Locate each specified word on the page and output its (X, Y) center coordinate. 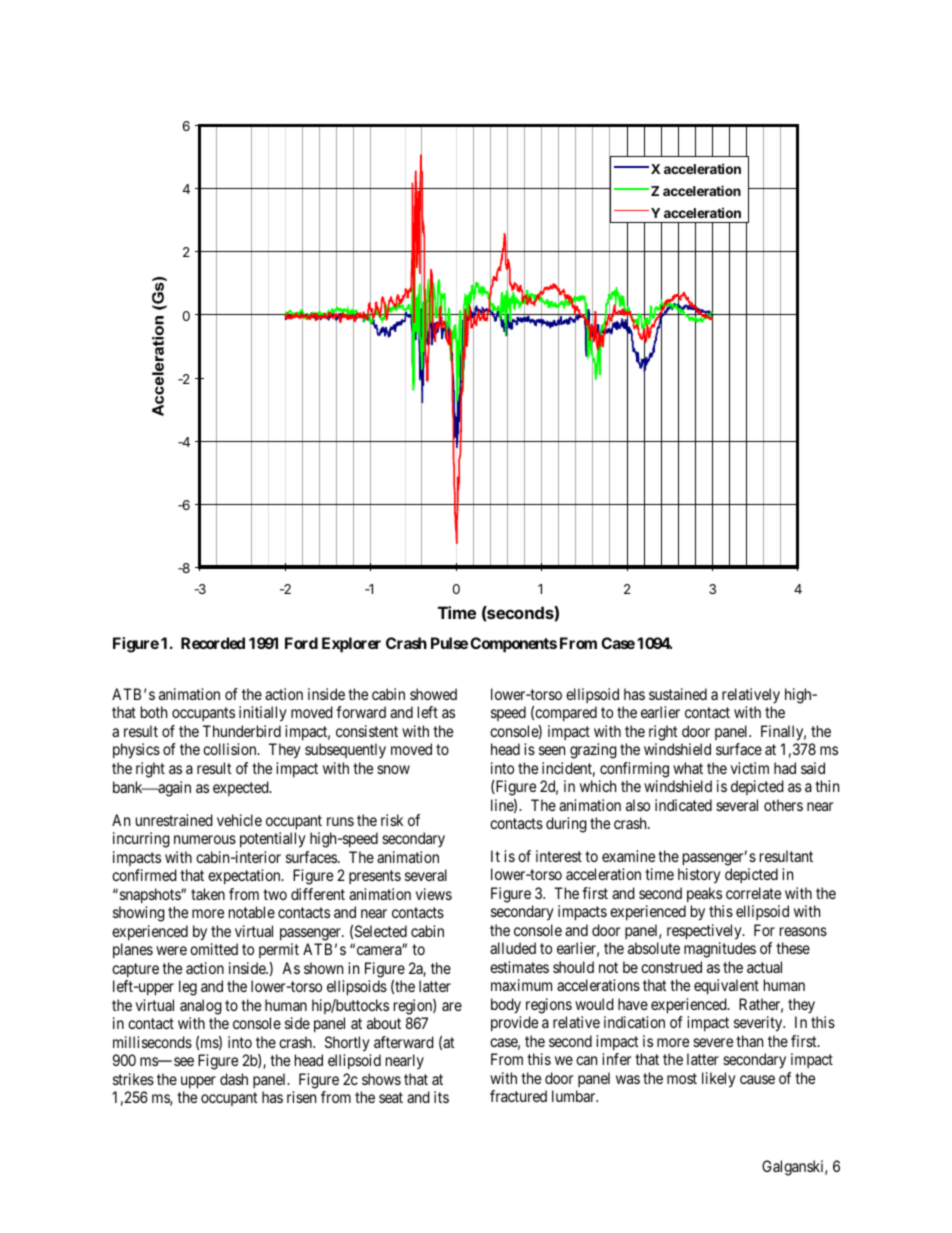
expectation (245, 876)
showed (433, 694)
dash (234, 1079)
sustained (678, 694)
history (699, 876)
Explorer (351, 645)
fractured (518, 1096)
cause (757, 1079)
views (434, 894)
